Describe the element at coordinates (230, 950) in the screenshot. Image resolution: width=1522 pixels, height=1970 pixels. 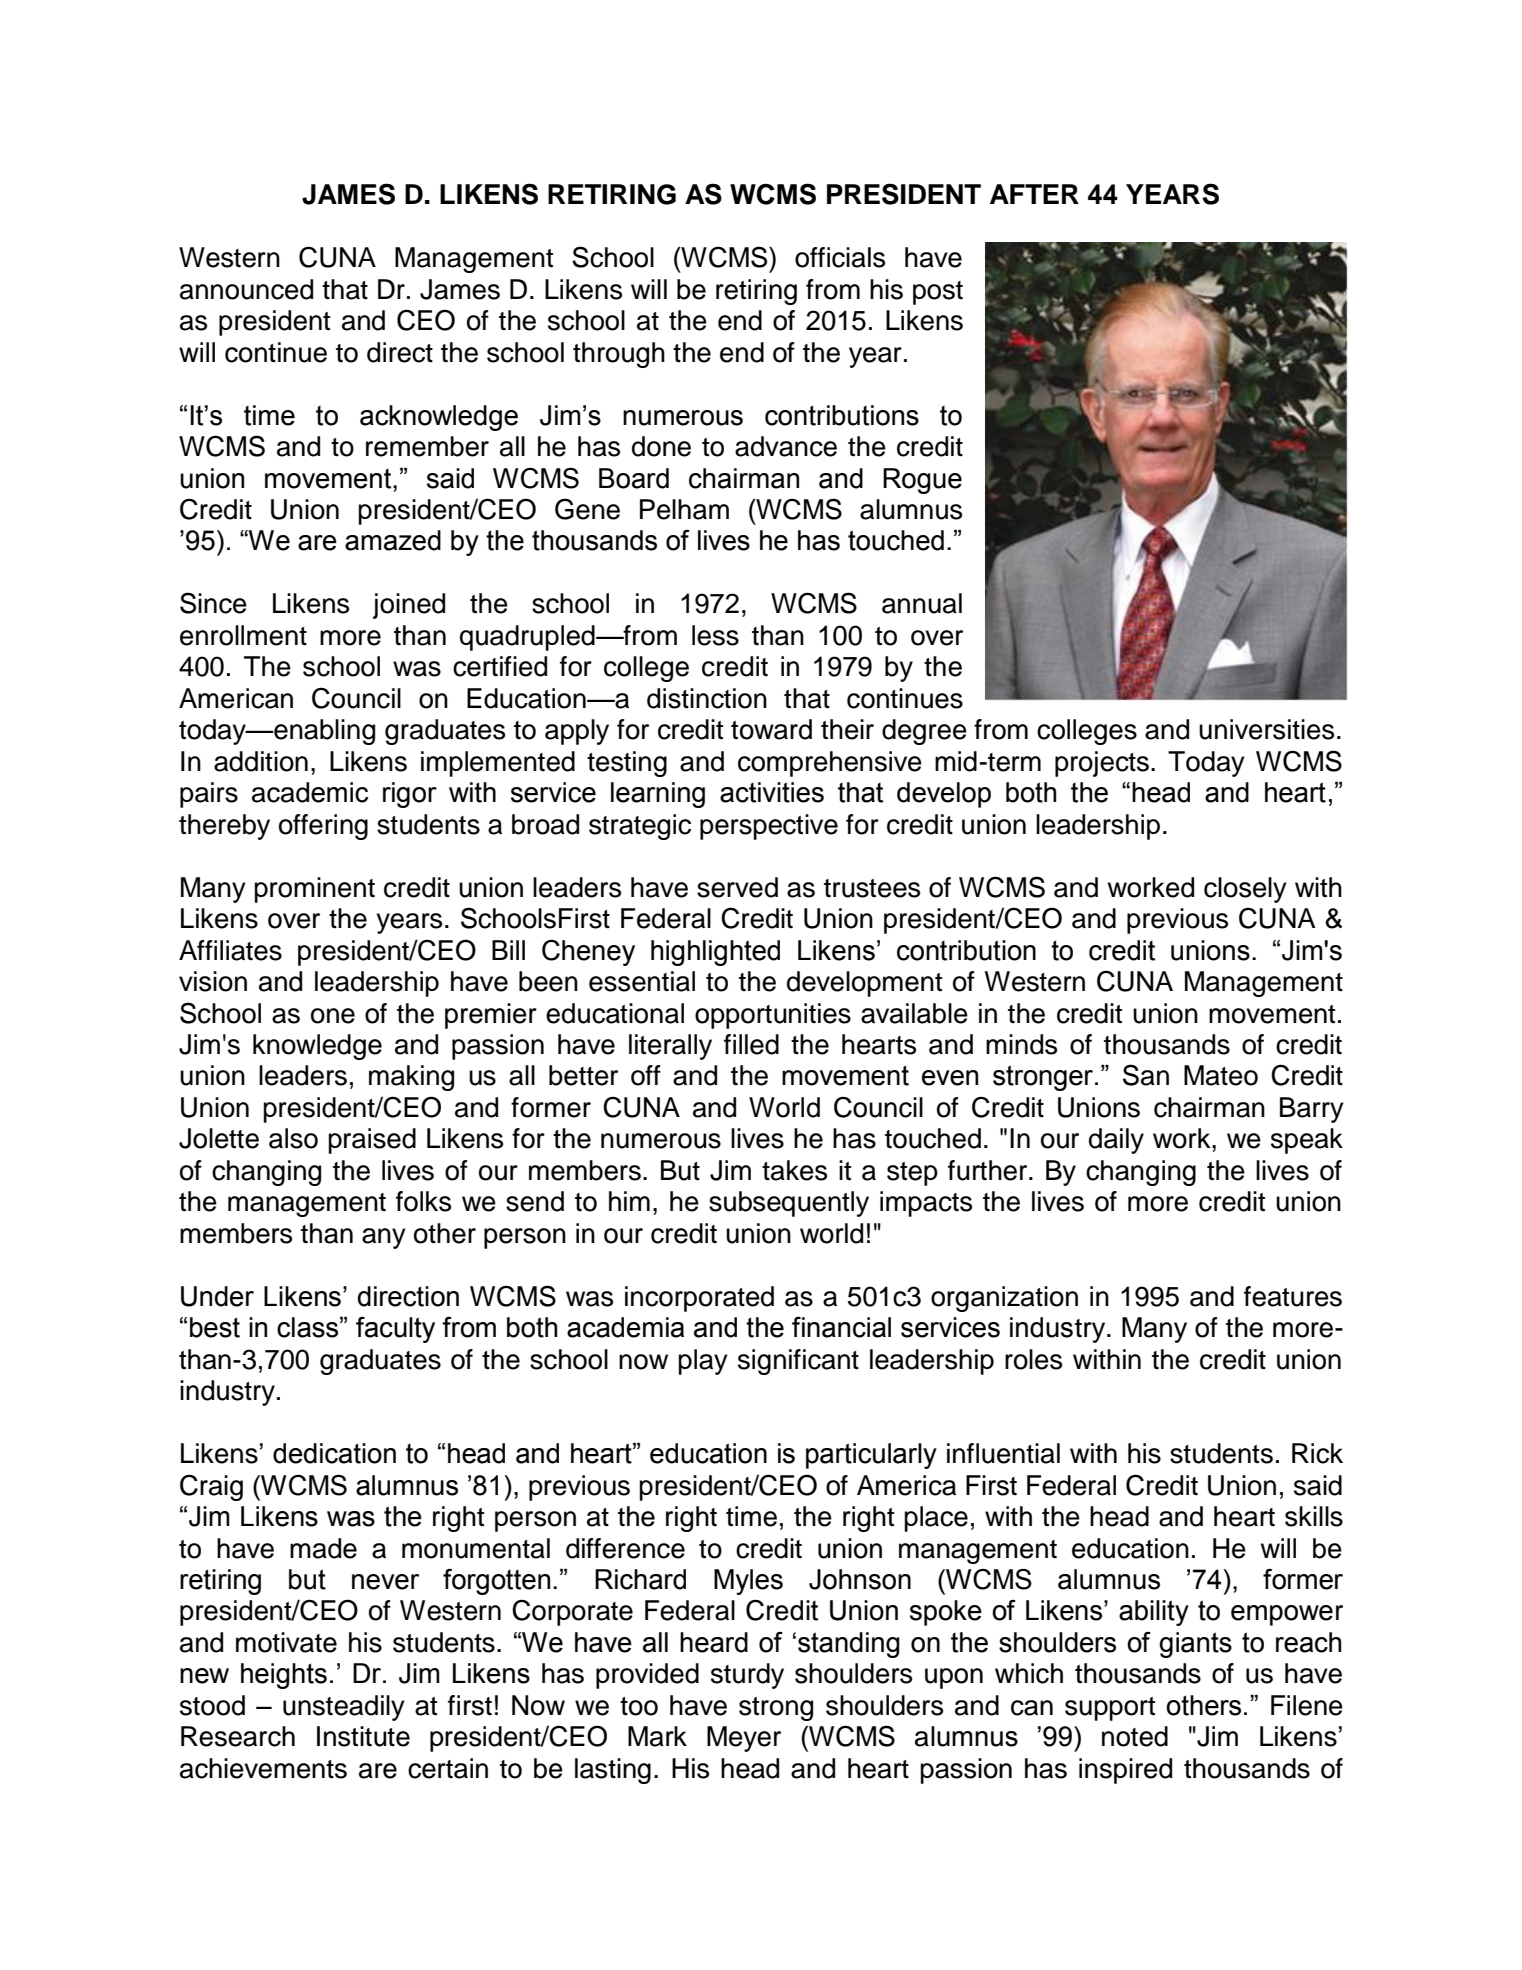
I see `Affiliates` at that location.
